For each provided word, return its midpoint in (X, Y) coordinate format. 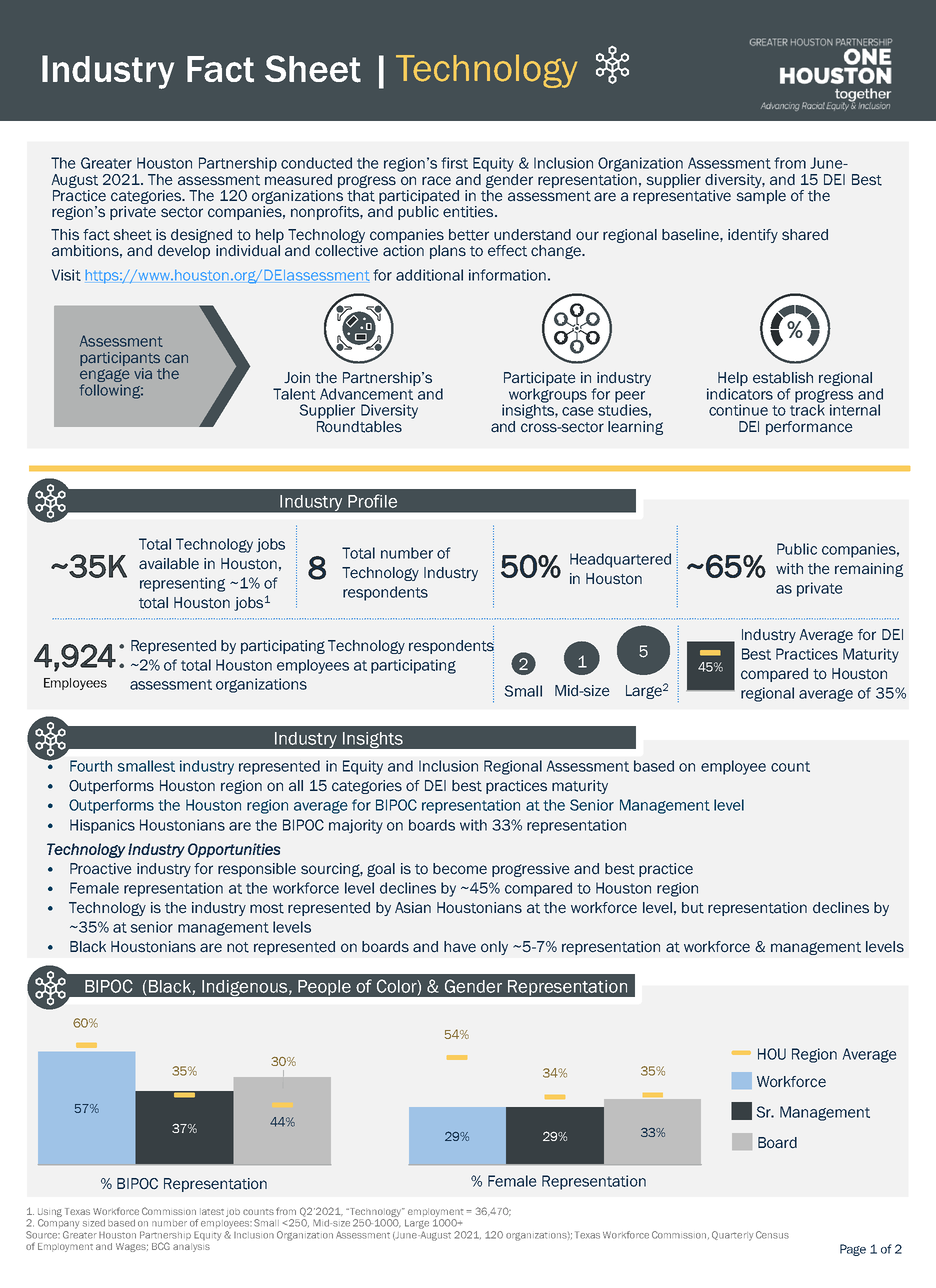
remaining (869, 570)
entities (469, 212)
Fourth (91, 766)
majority (356, 826)
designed (203, 237)
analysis (191, 1247)
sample (761, 197)
